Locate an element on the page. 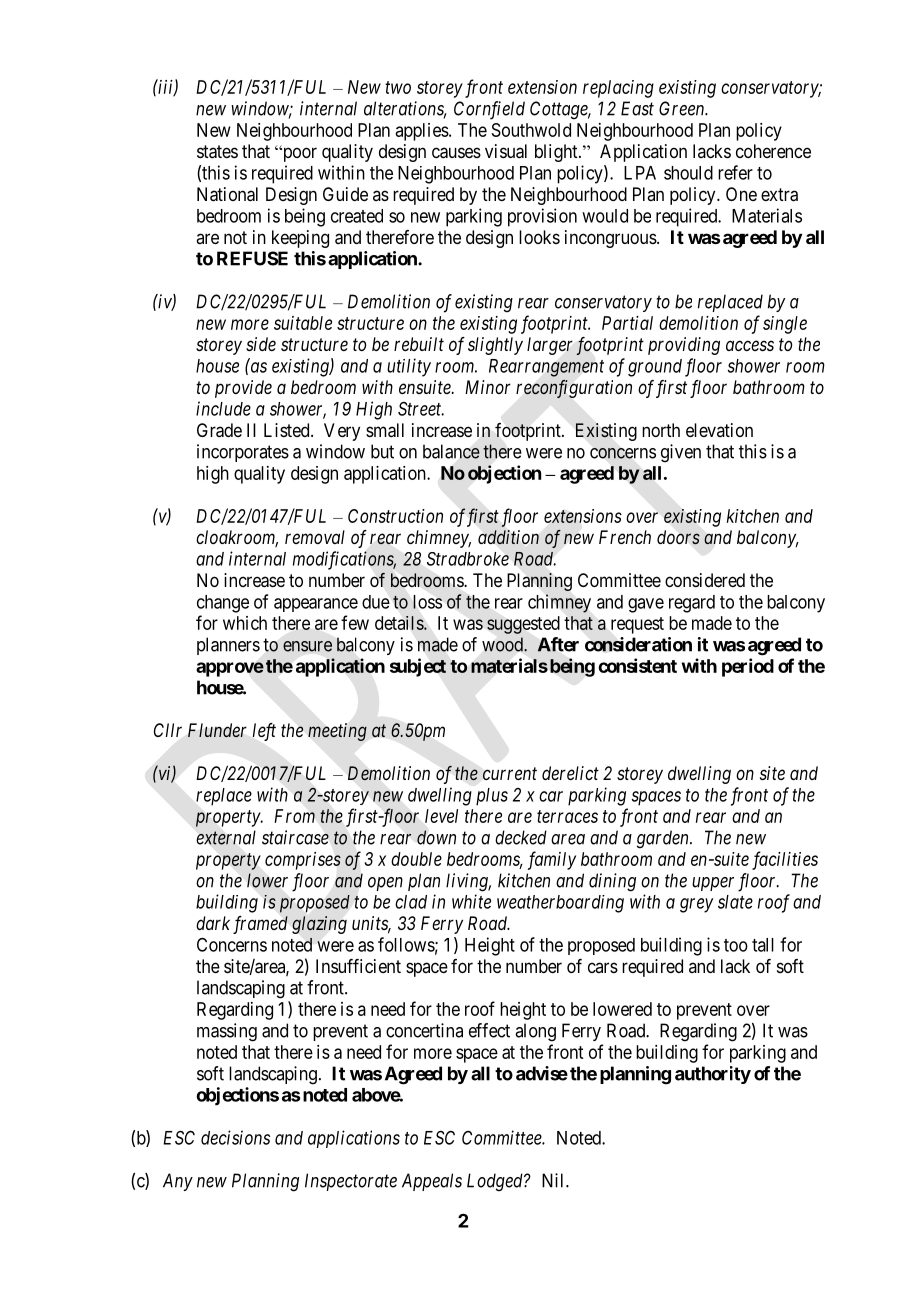  Lodged is located at coordinates (496, 1182).
